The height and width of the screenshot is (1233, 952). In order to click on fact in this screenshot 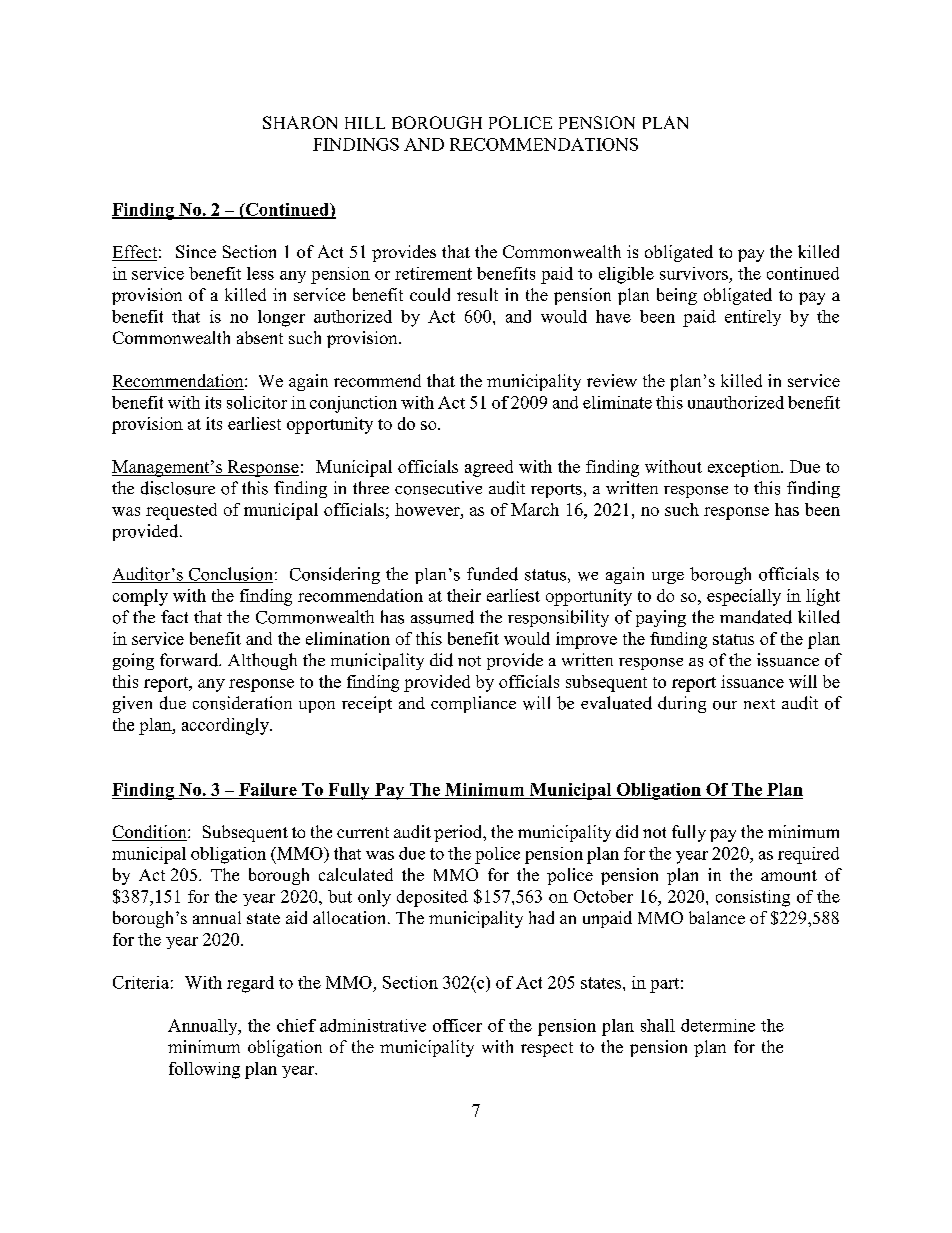, I will do `click(174, 616)`.
